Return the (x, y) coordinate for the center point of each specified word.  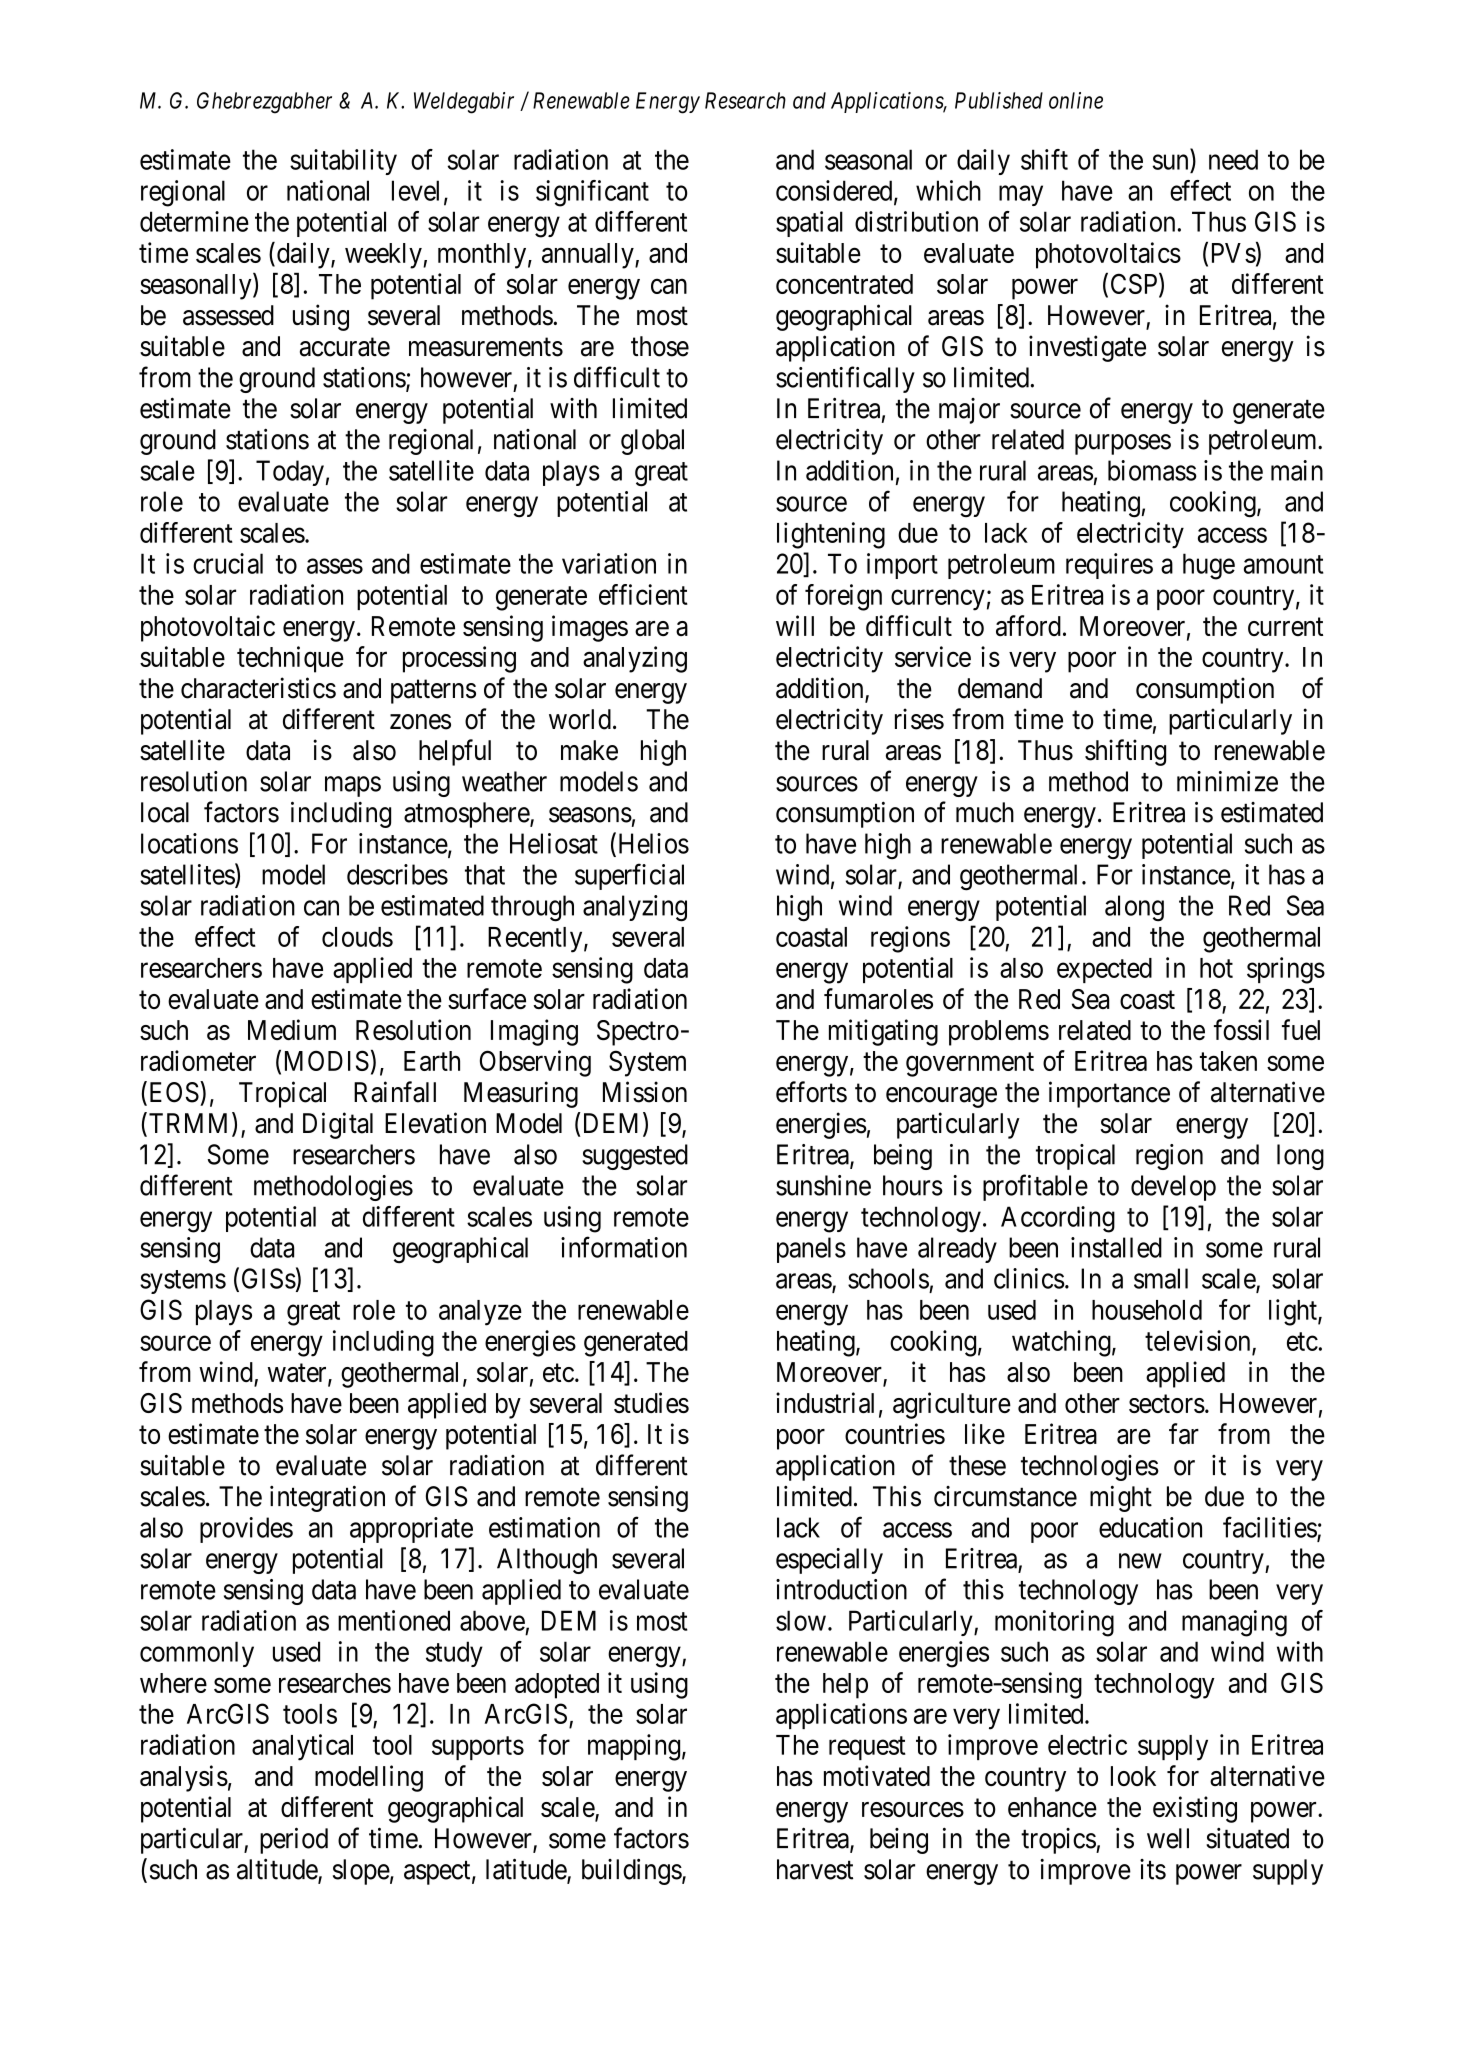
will (795, 625)
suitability (343, 162)
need (1233, 159)
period (294, 1840)
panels (811, 1250)
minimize (1227, 781)
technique (290, 659)
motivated (877, 1775)
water (298, 1374)
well (1168, 1838)
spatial (809, 224)
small (1161, 1278)
